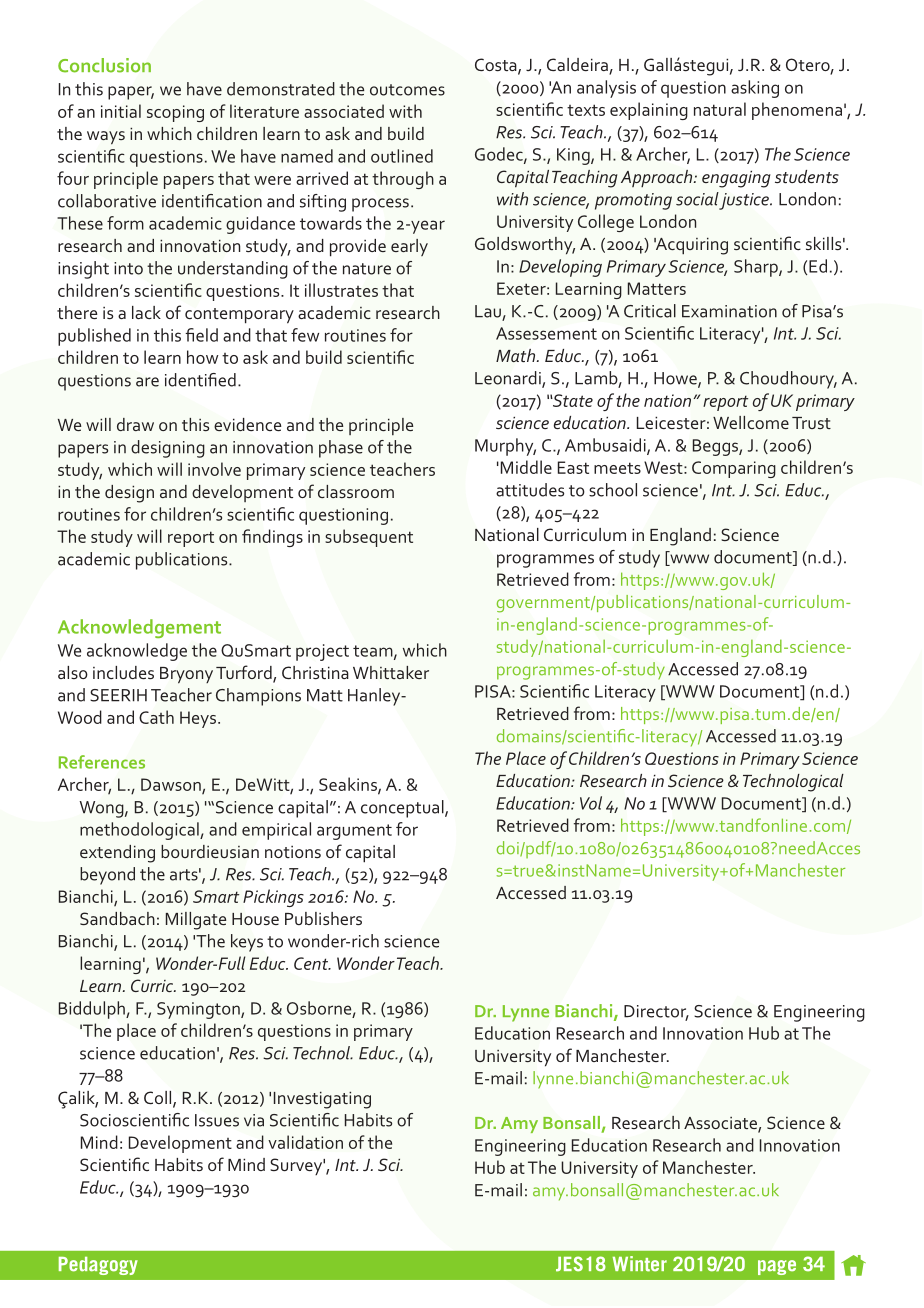 The height and width of the image is (1308, 924). Describe the element at coordinates (517, 355) in the image. I see `Math` at that location.
